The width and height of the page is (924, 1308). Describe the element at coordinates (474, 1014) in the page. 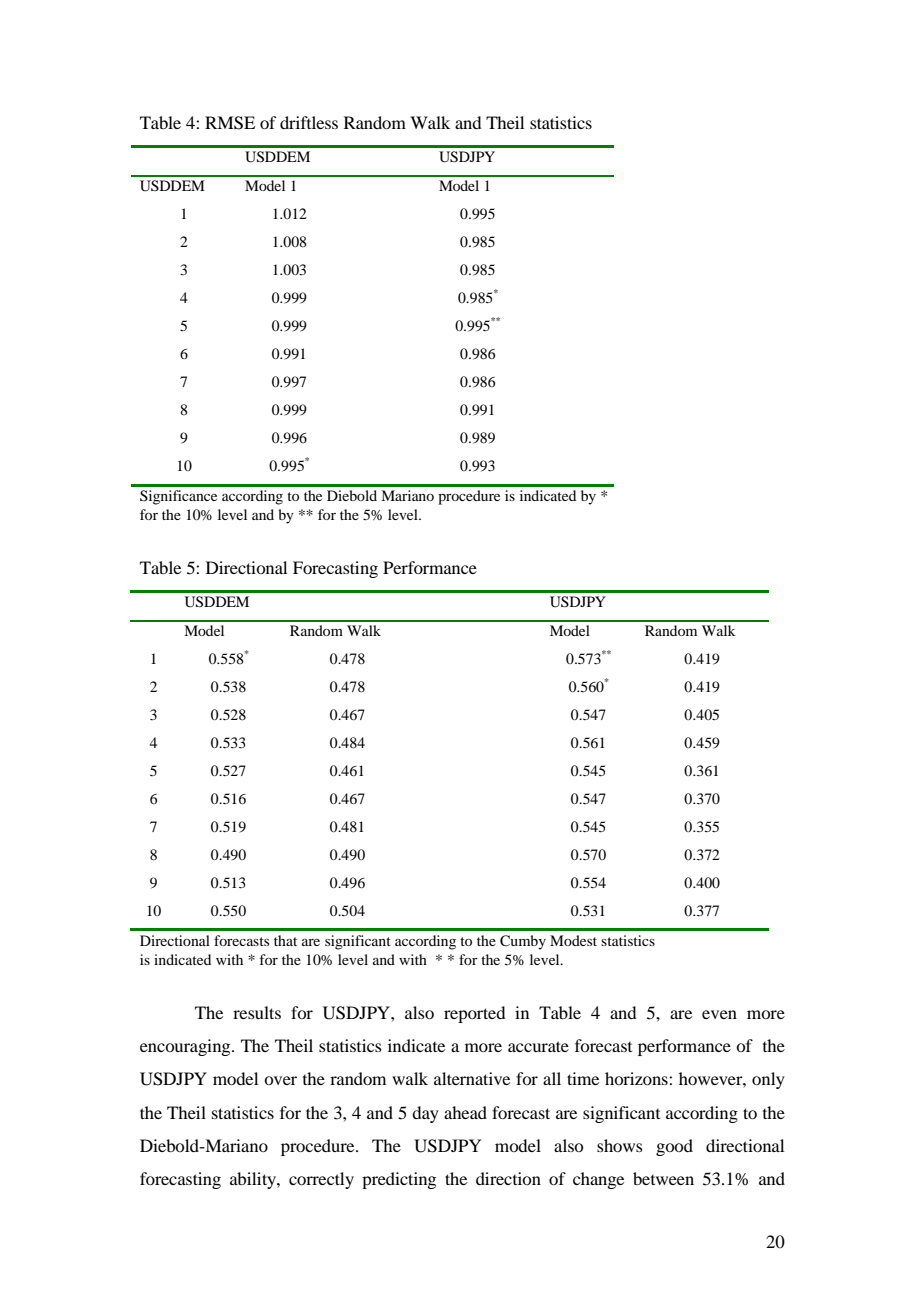

I see `reported` at that location.
